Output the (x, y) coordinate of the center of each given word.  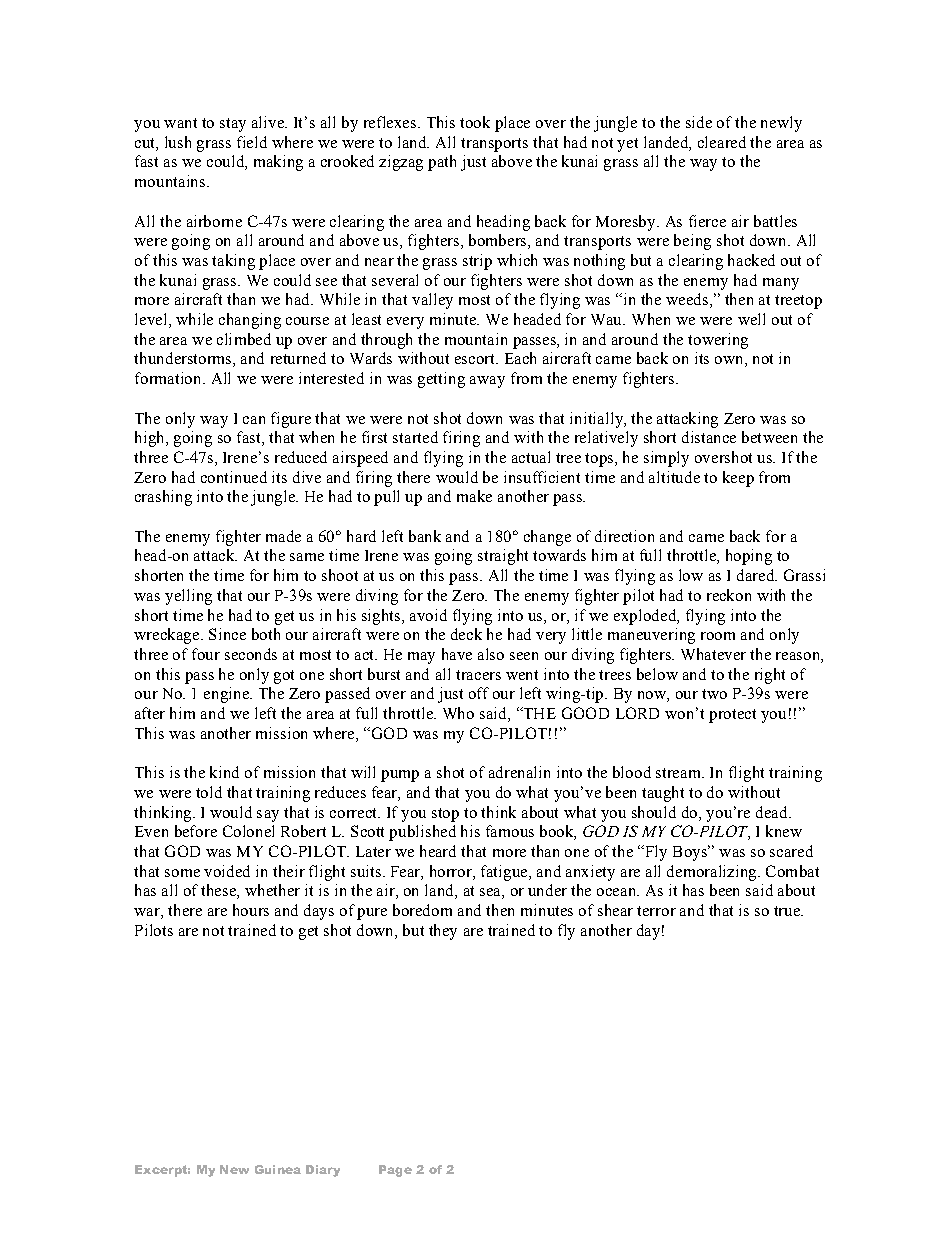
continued (234, 477)
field (252, 142)
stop (445, 815)
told (209, 792)
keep (738, 479)
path (442, 163)
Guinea (278, 1169)
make (474, 496)
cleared (722, 142)
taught (663, 794)
